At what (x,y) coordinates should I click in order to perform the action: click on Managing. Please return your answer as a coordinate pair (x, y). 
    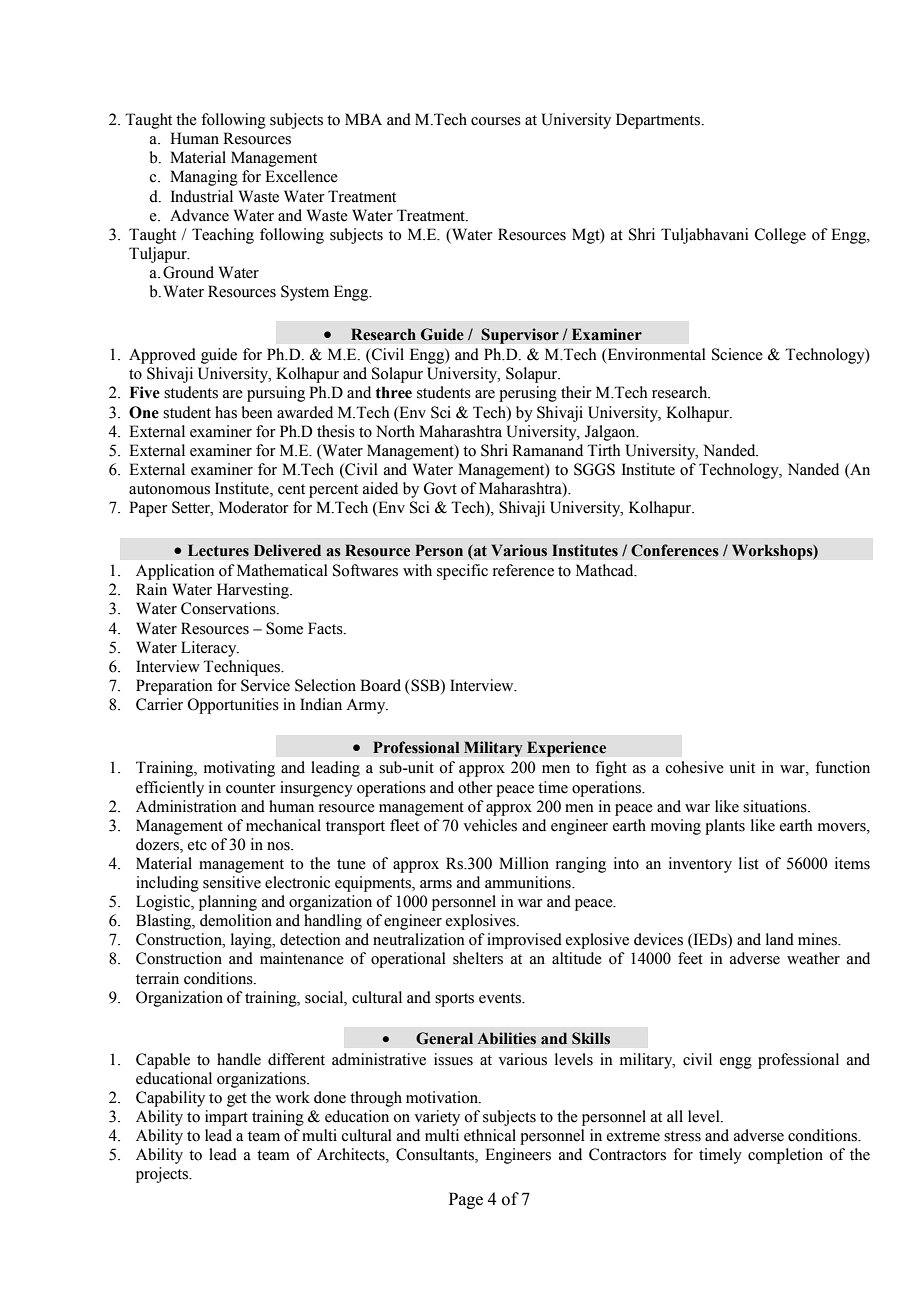
    Looking at the image, I should click on (204, 178).
